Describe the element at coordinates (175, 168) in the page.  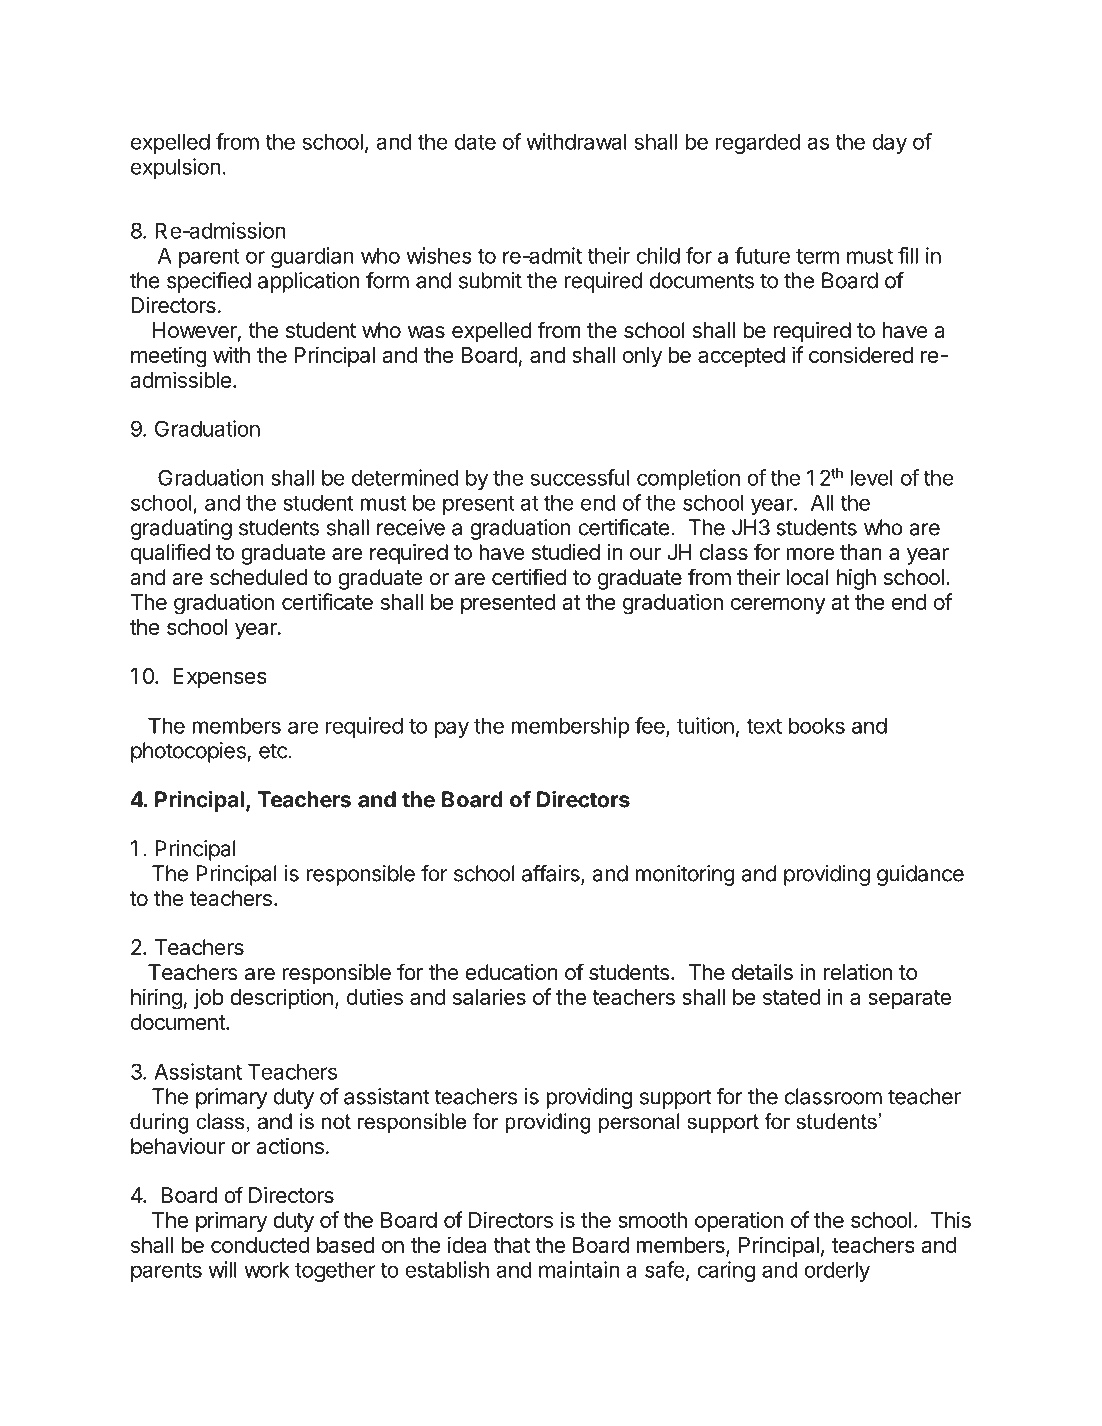
I see `expulsion` at that location.
